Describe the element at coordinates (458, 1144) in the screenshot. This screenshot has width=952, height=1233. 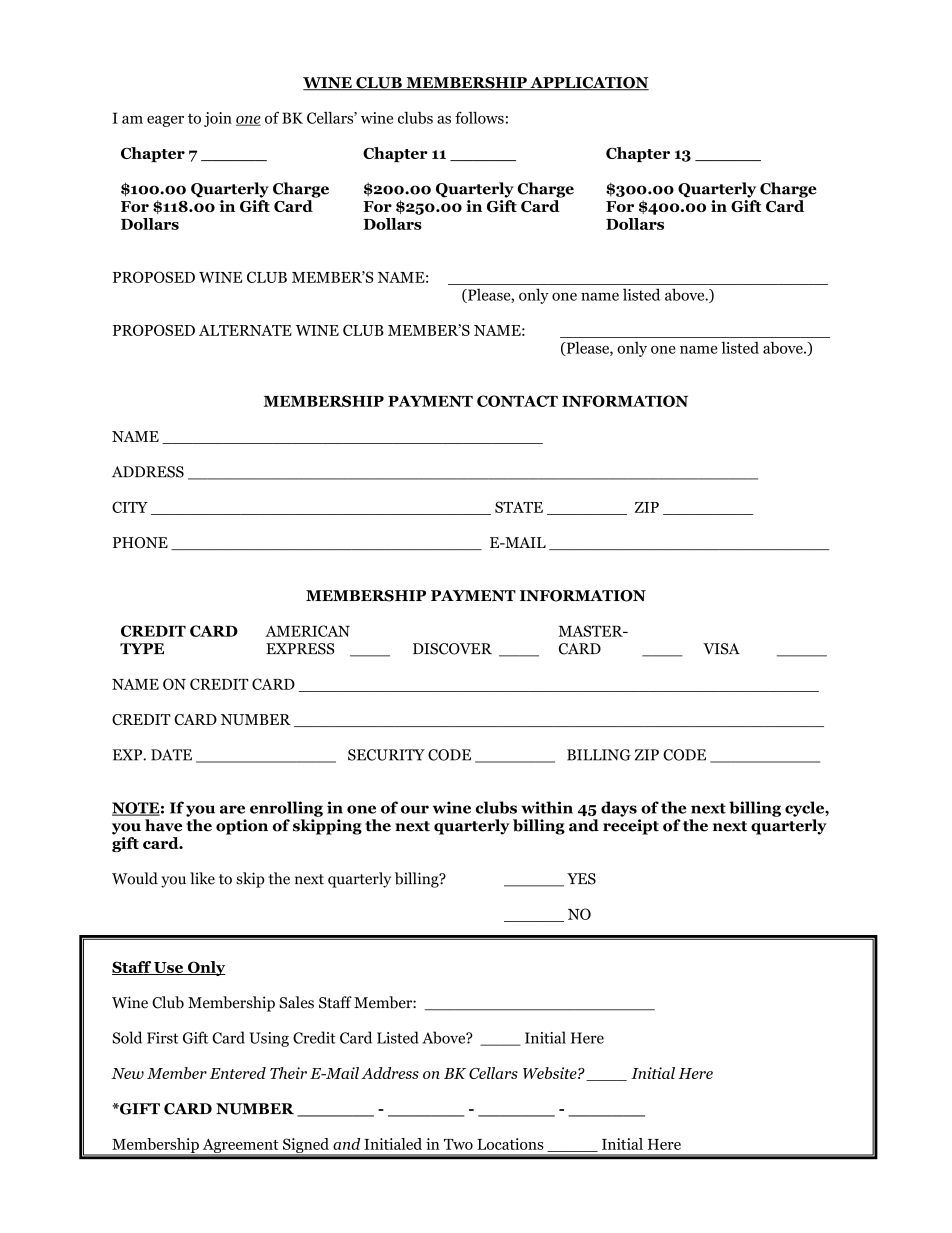
I see `Two` at that location.
